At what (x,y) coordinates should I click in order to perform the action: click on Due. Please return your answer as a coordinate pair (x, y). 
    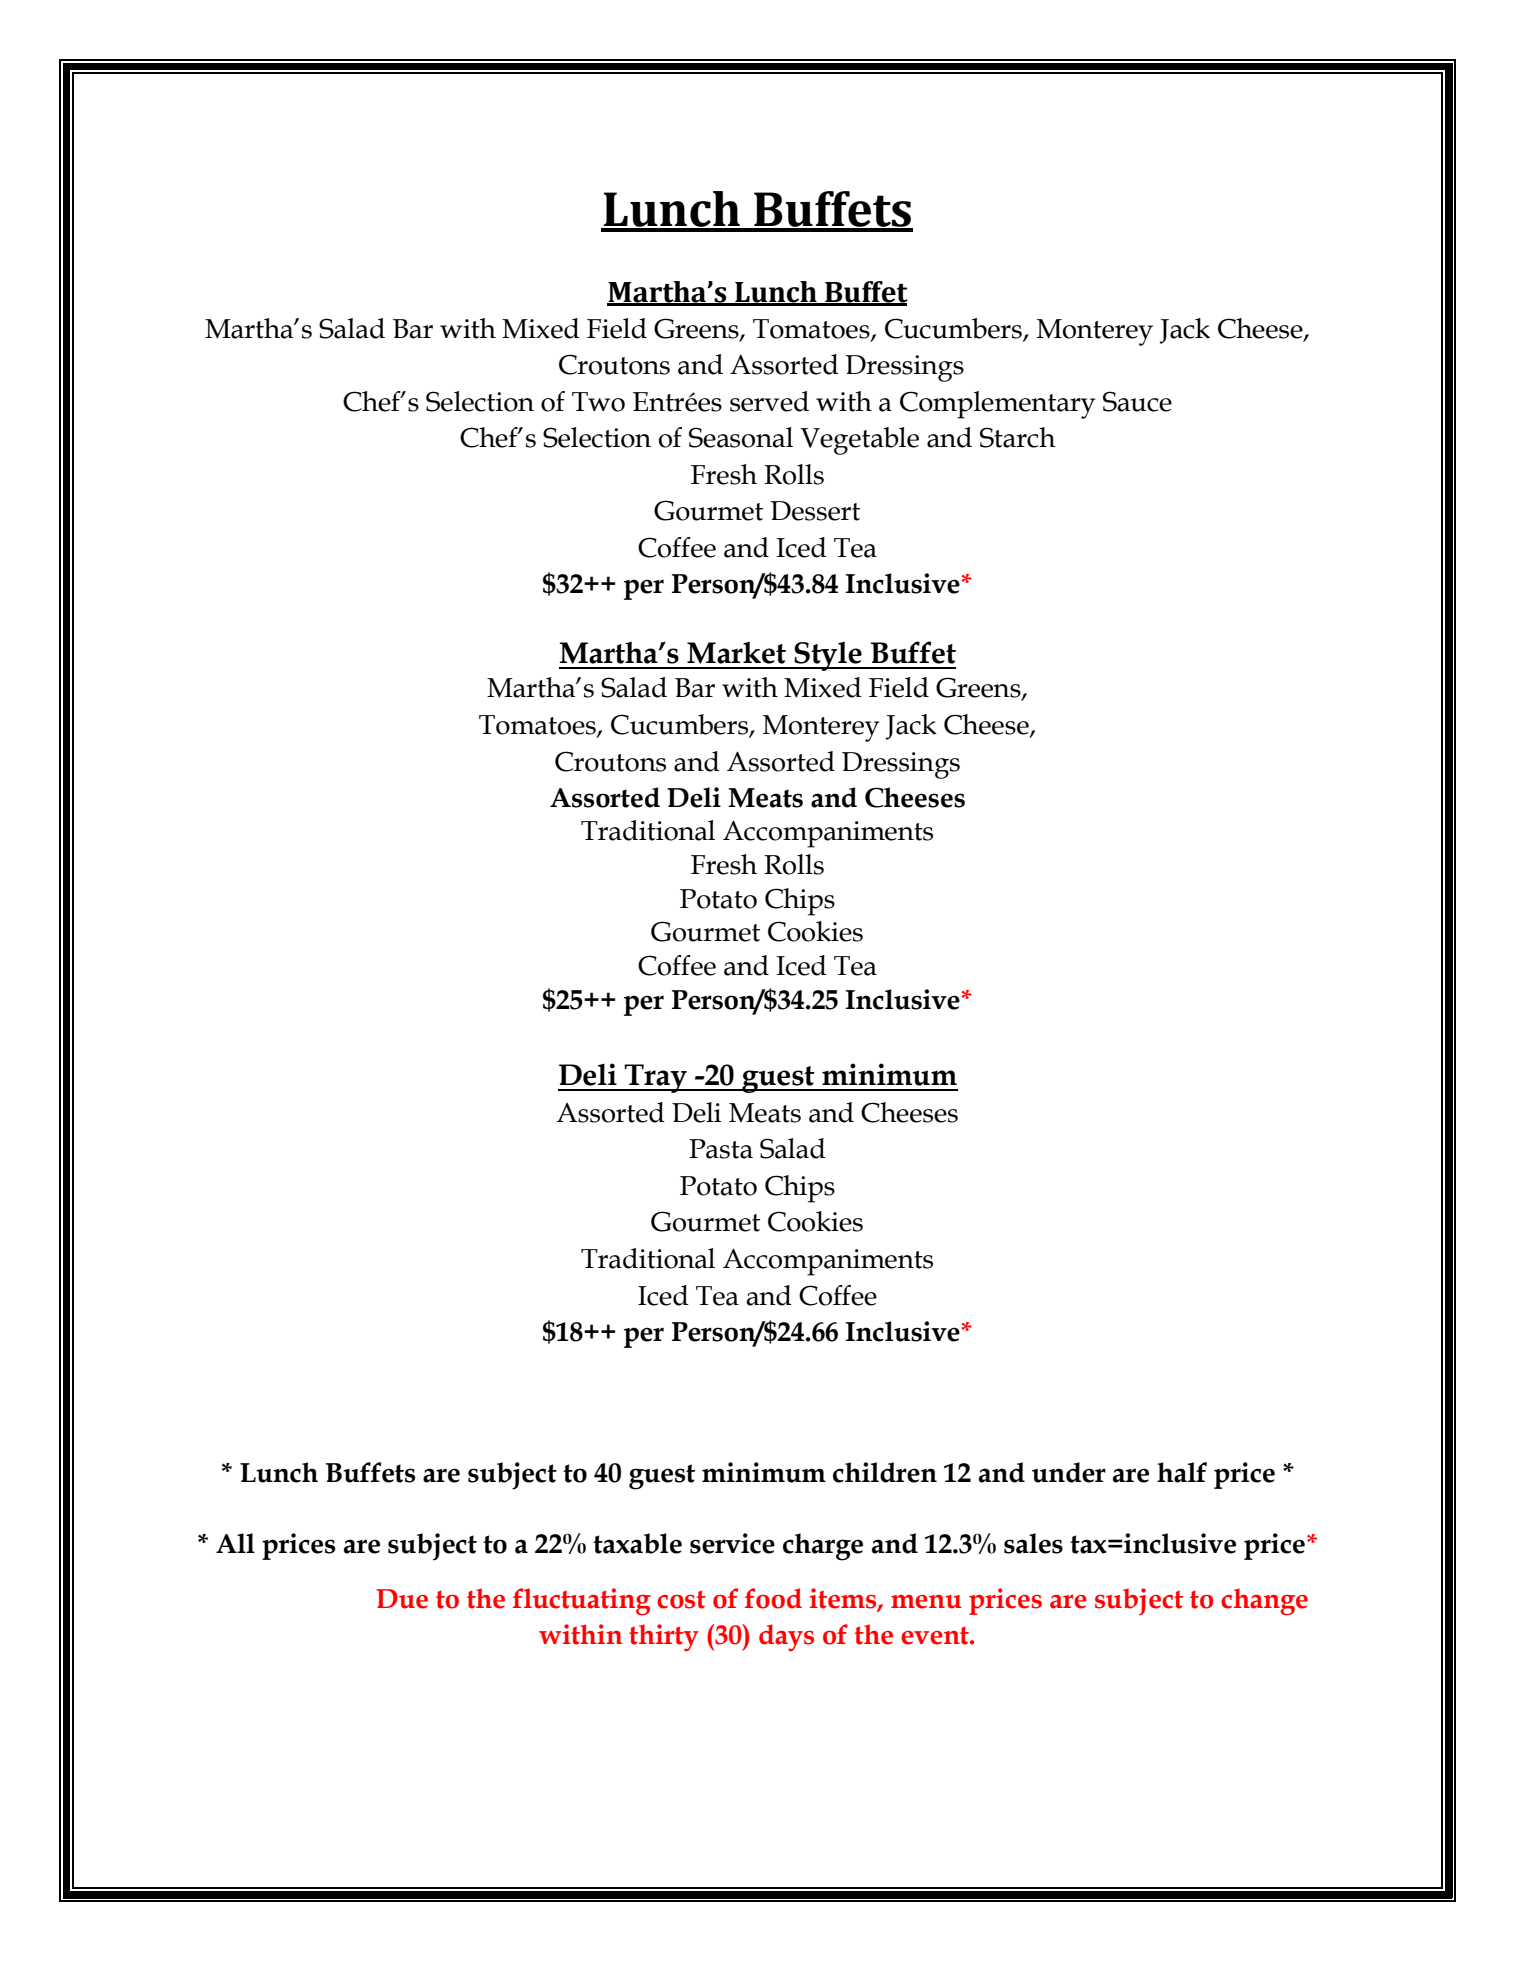
    Looking at the image, I should click on (402, 1599).
